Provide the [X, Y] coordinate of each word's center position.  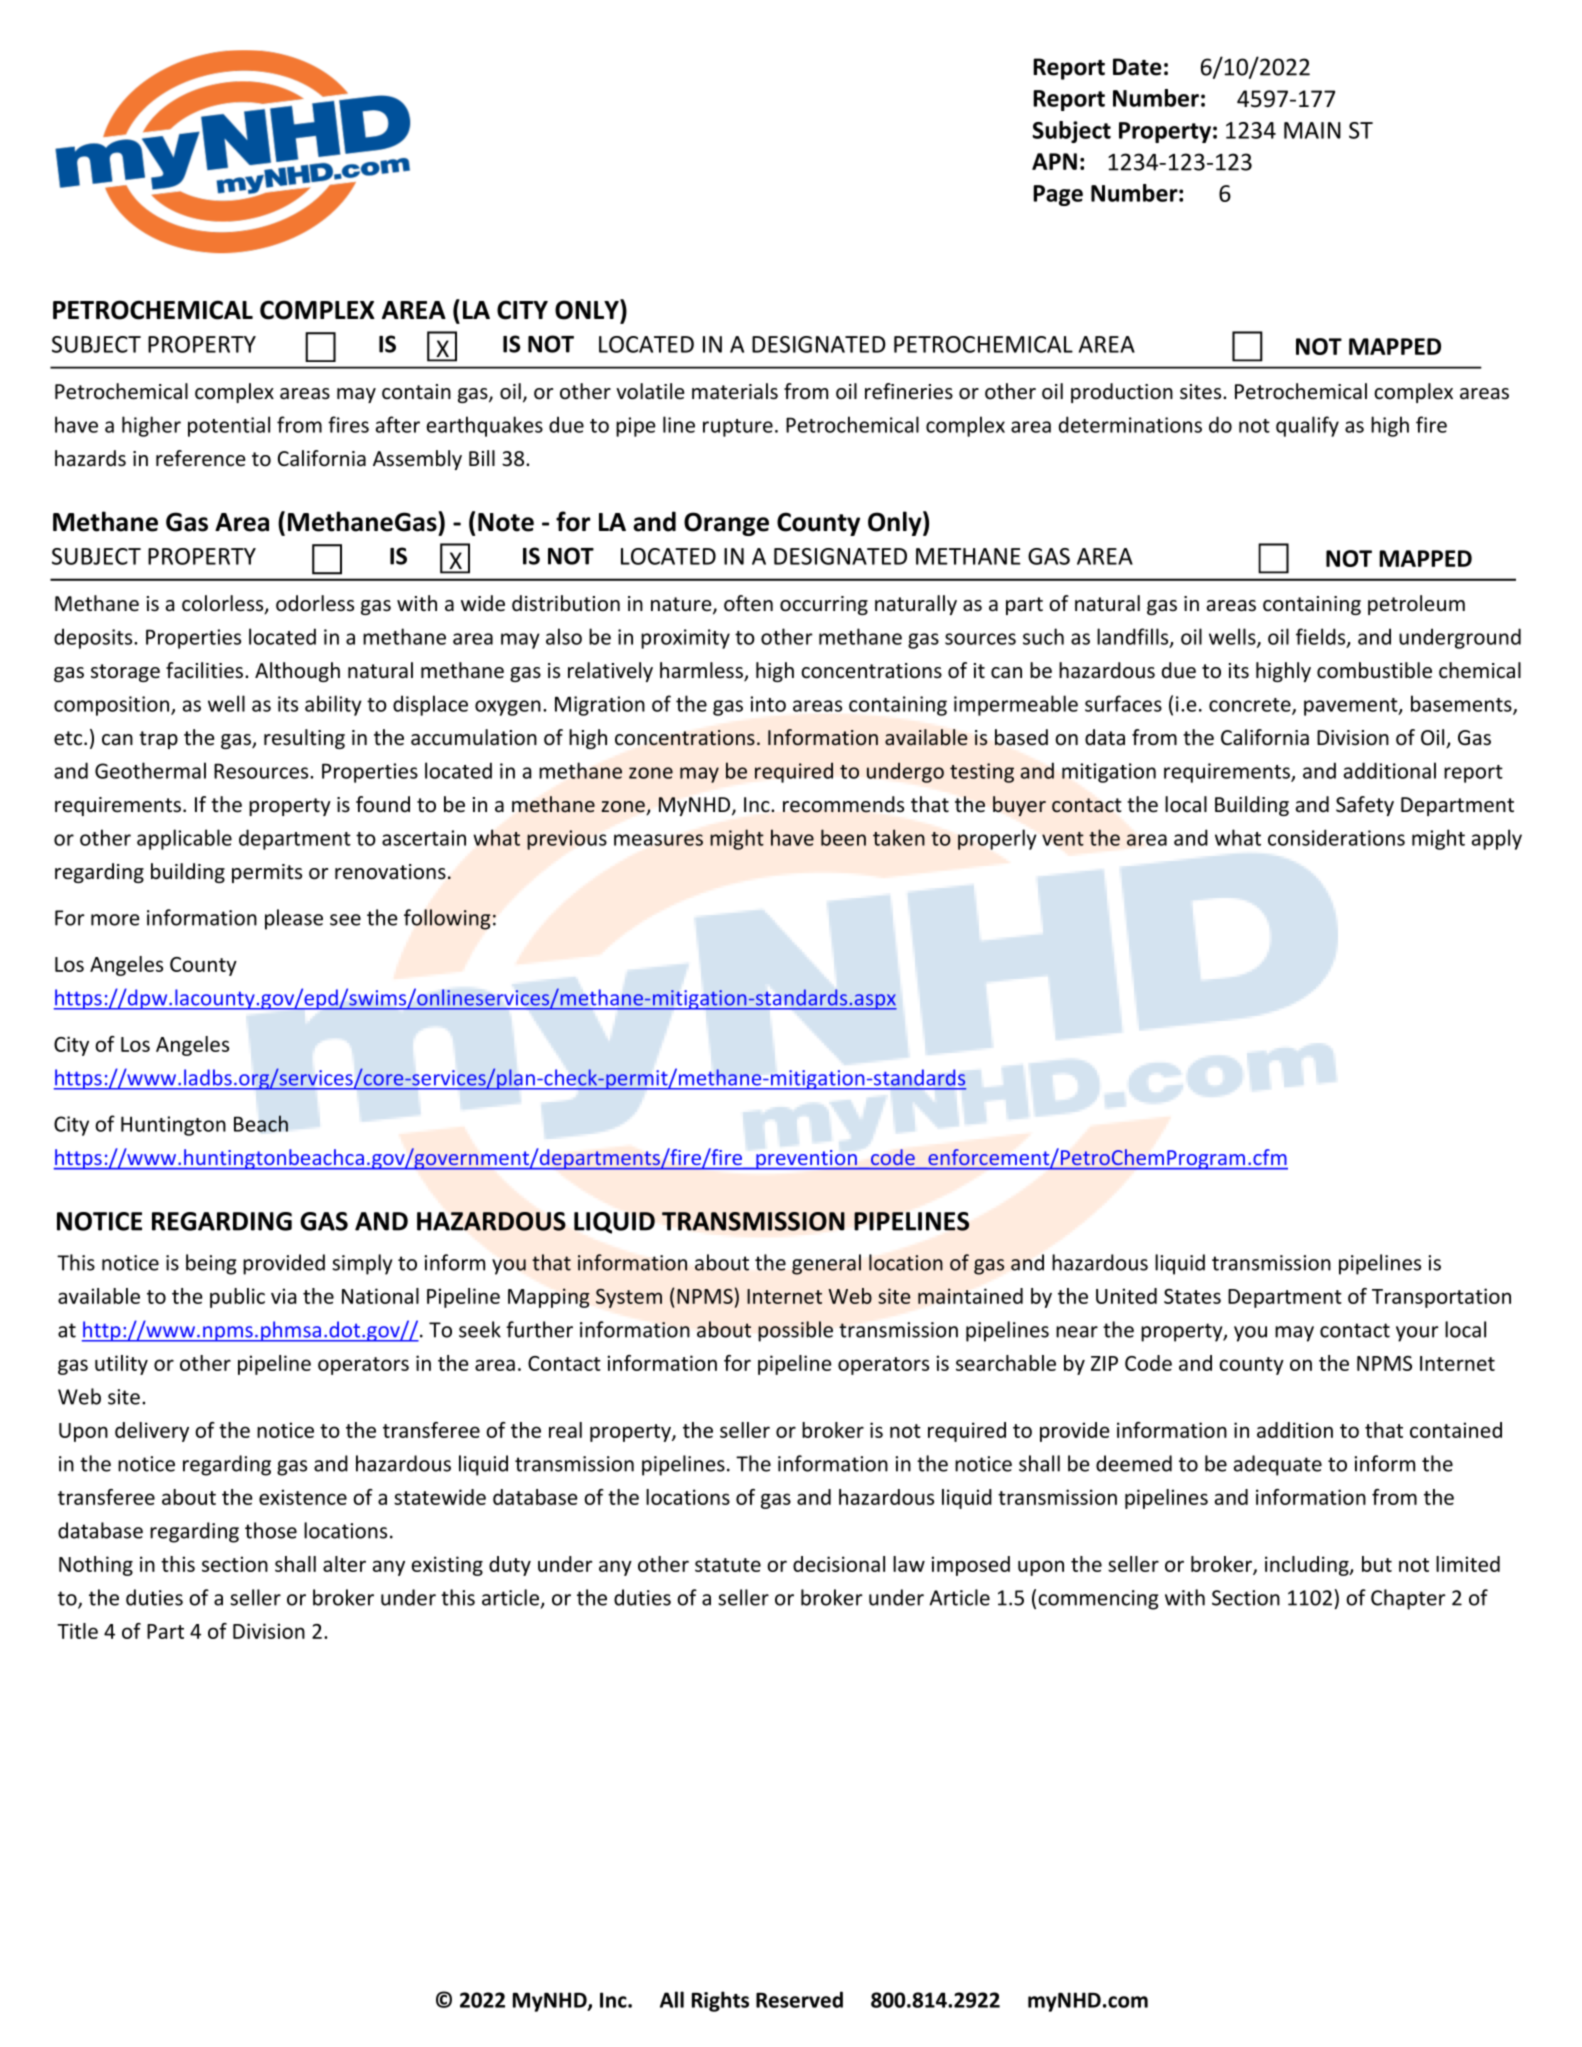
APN [1054, 161]
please [294, 919]
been [843, 837]
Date [1137, 67]
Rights [720, 2001]
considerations [1336, 837]
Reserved [799, 1999]
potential [229, 426]
